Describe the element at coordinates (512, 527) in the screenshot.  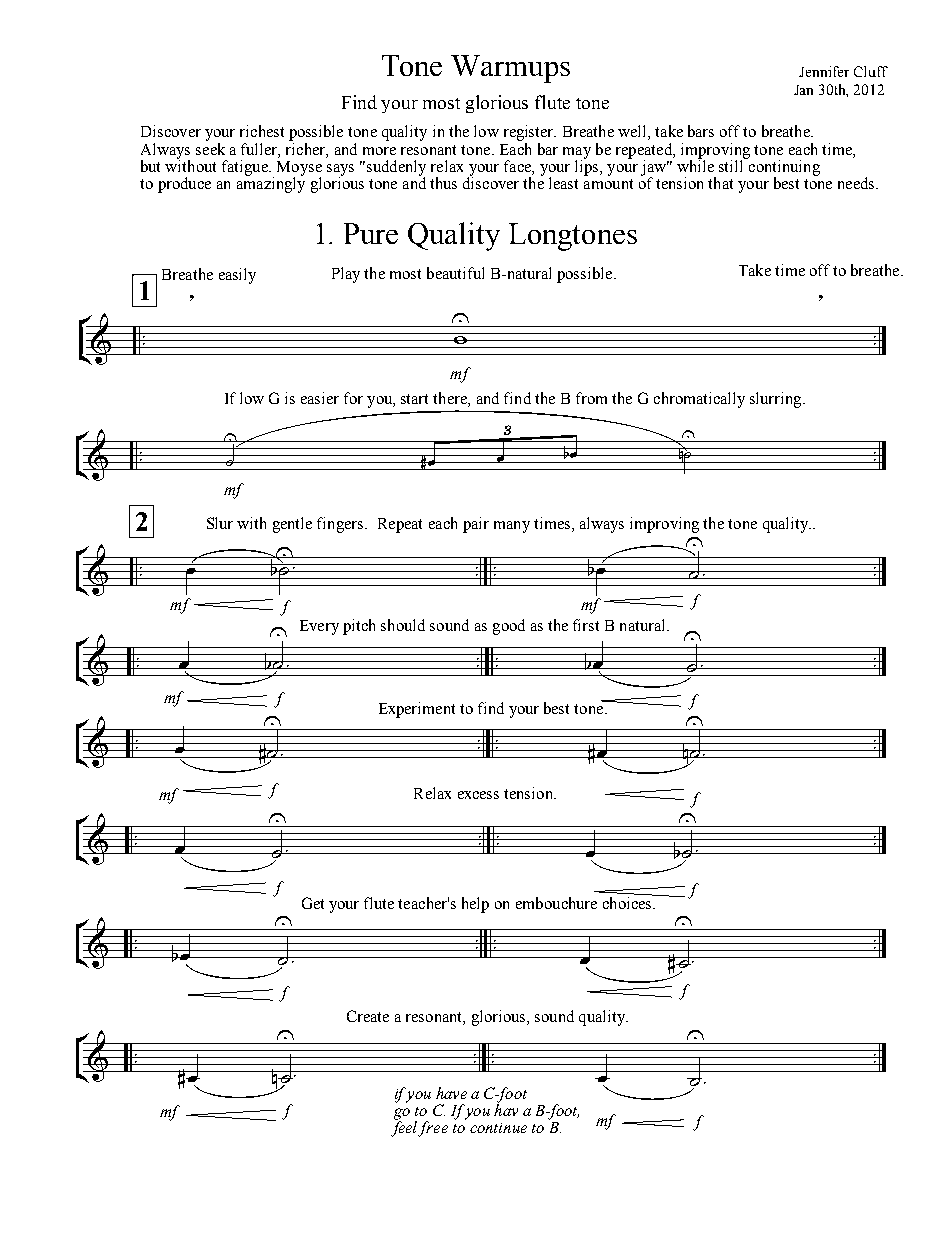
I see `many` at that location.
